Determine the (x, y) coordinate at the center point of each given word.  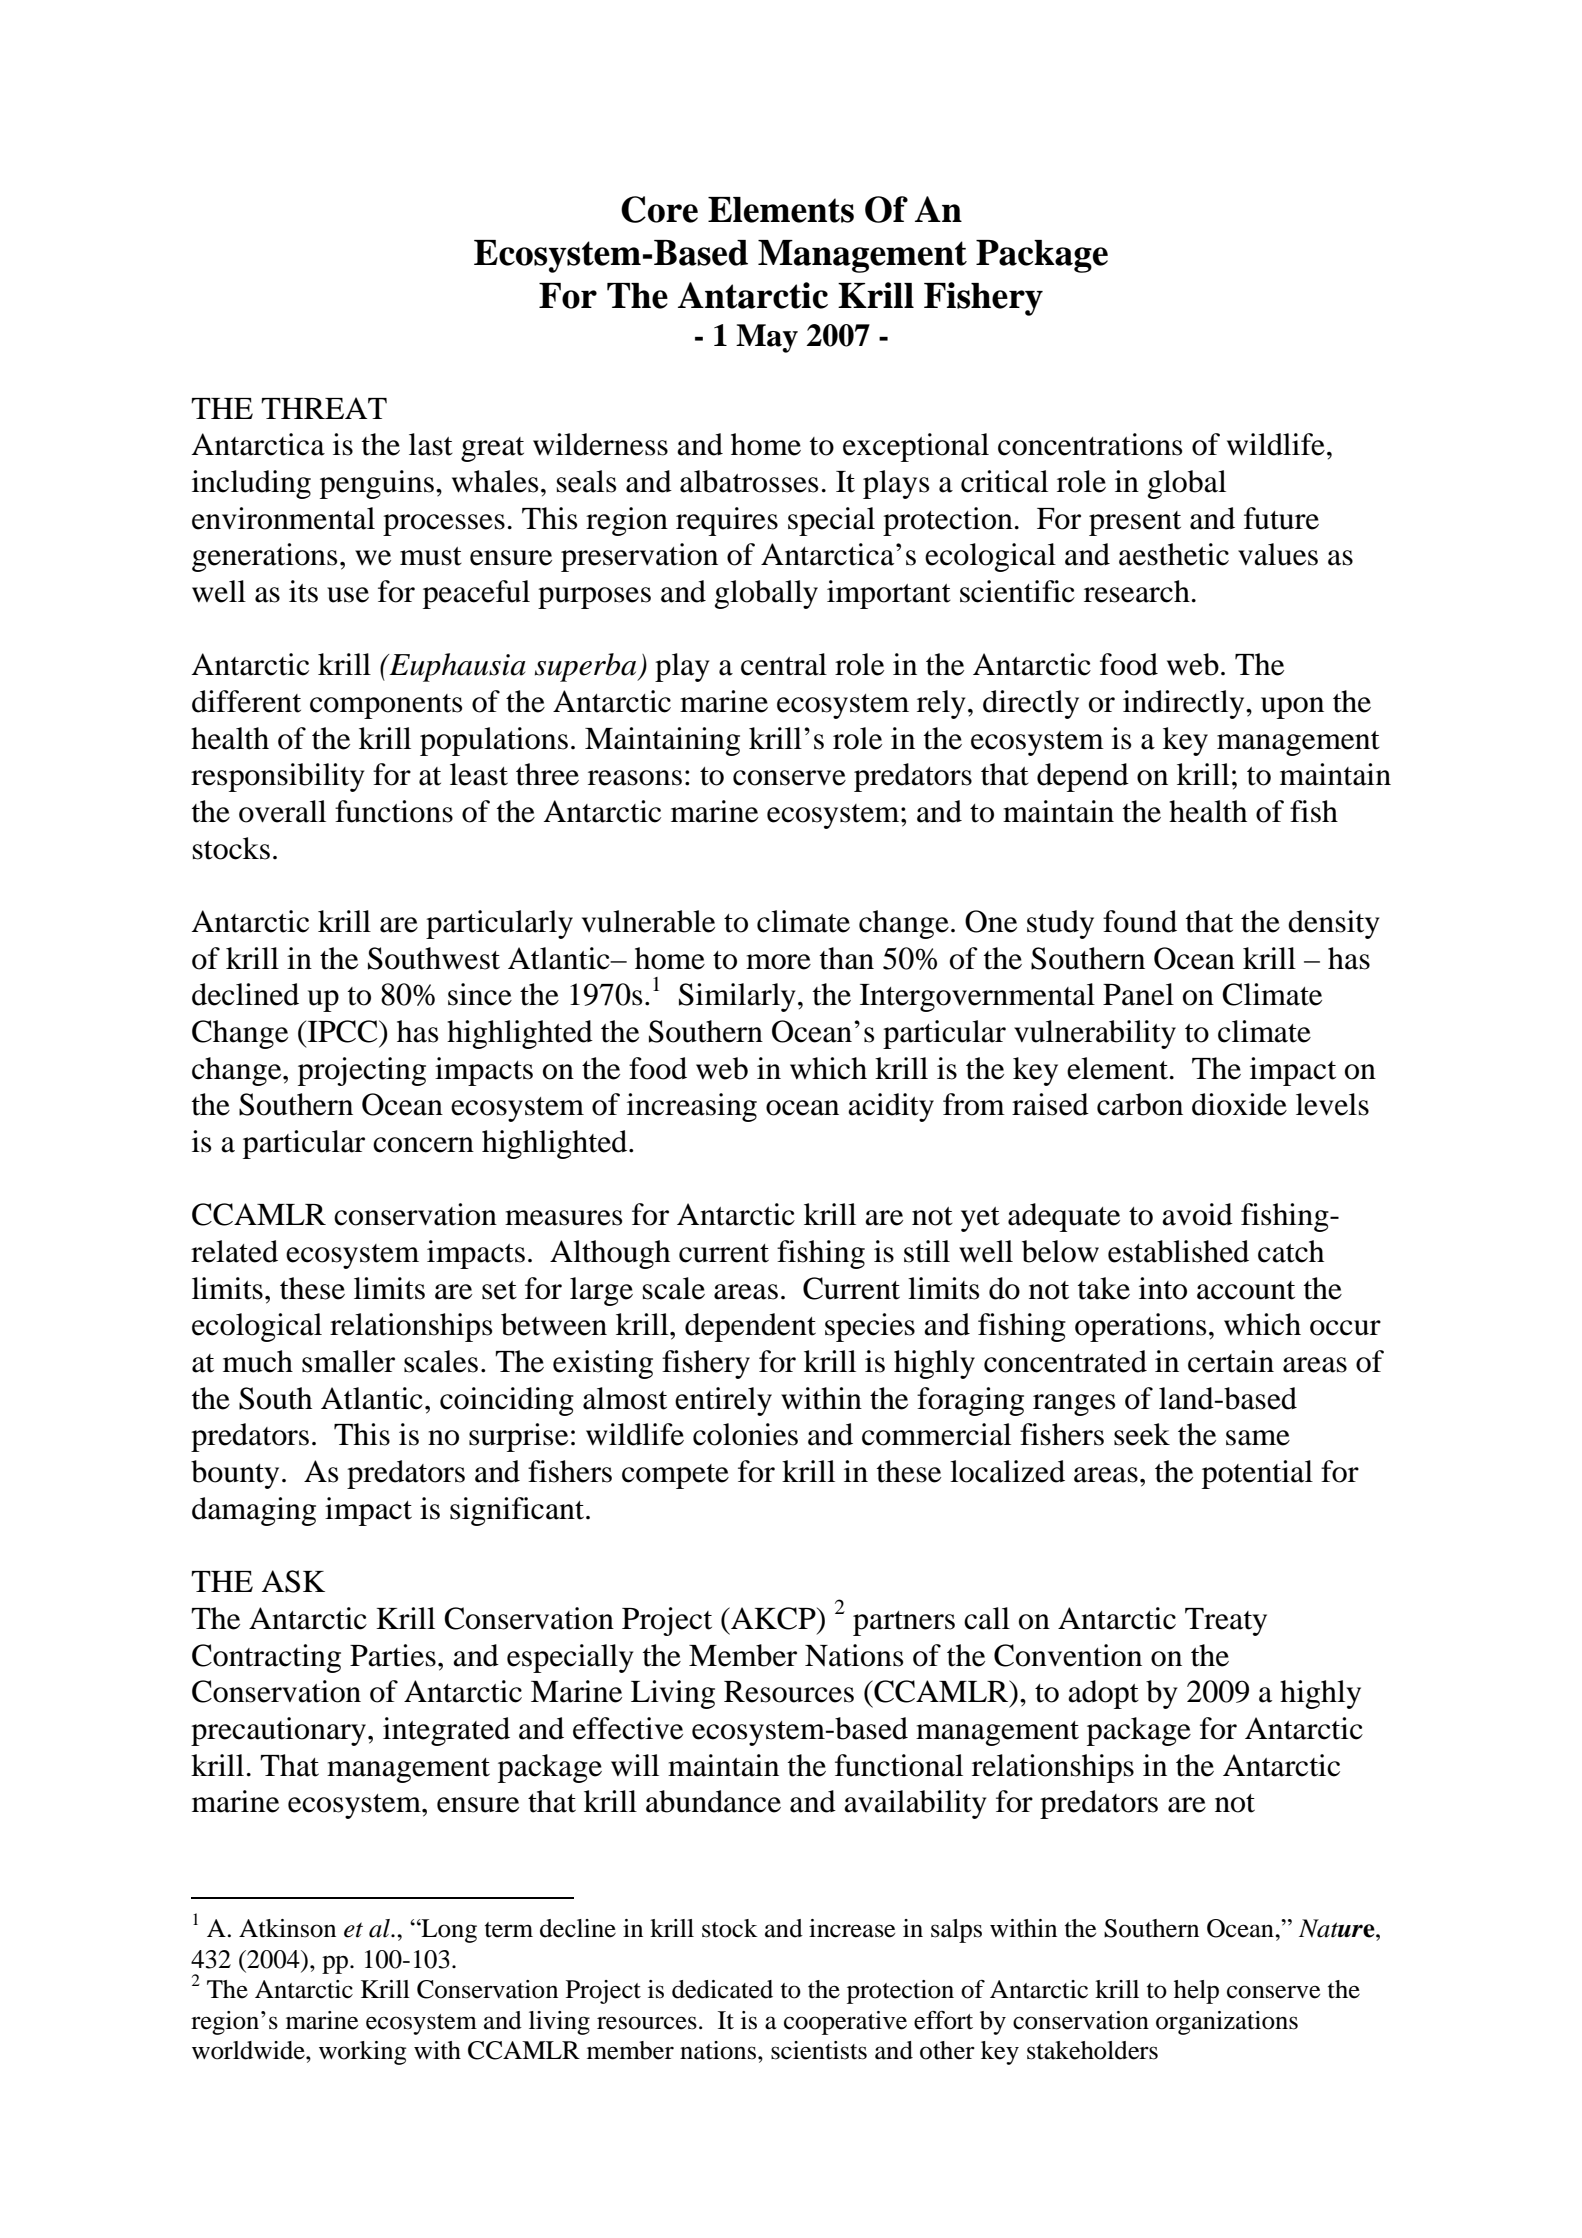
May (767, 338)
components (386, 706)
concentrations (1090, 444)
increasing (692, 1107)
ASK (293, 1581)
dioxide (1239, 1104)
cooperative (845, 2023)
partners (904, 1623)
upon (1292, 708)
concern (423, 1145)
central (784, 664)
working (362, 2053)
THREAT (324, 408)
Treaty (1226, 1622)
